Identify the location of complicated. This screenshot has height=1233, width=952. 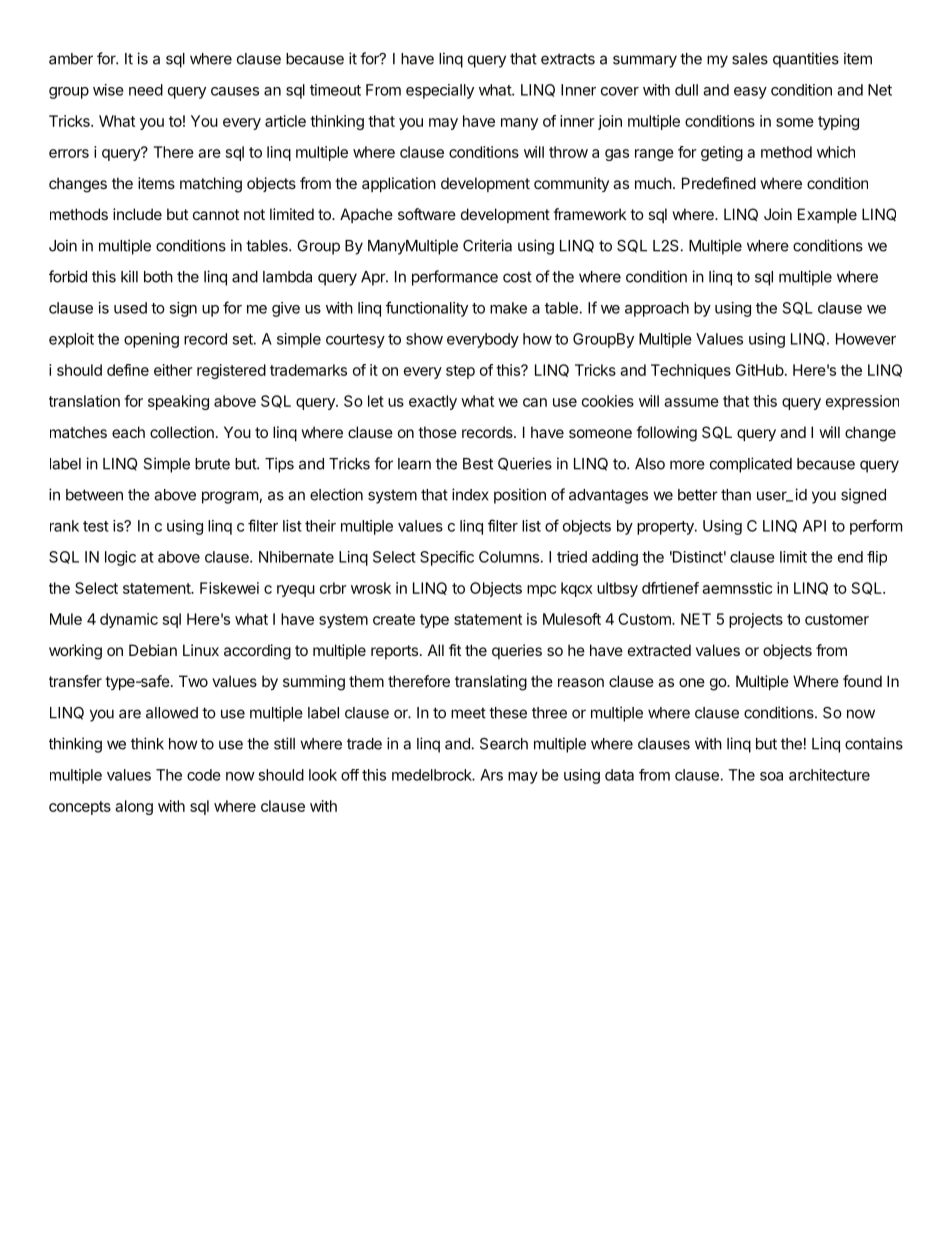
(751, 465).
